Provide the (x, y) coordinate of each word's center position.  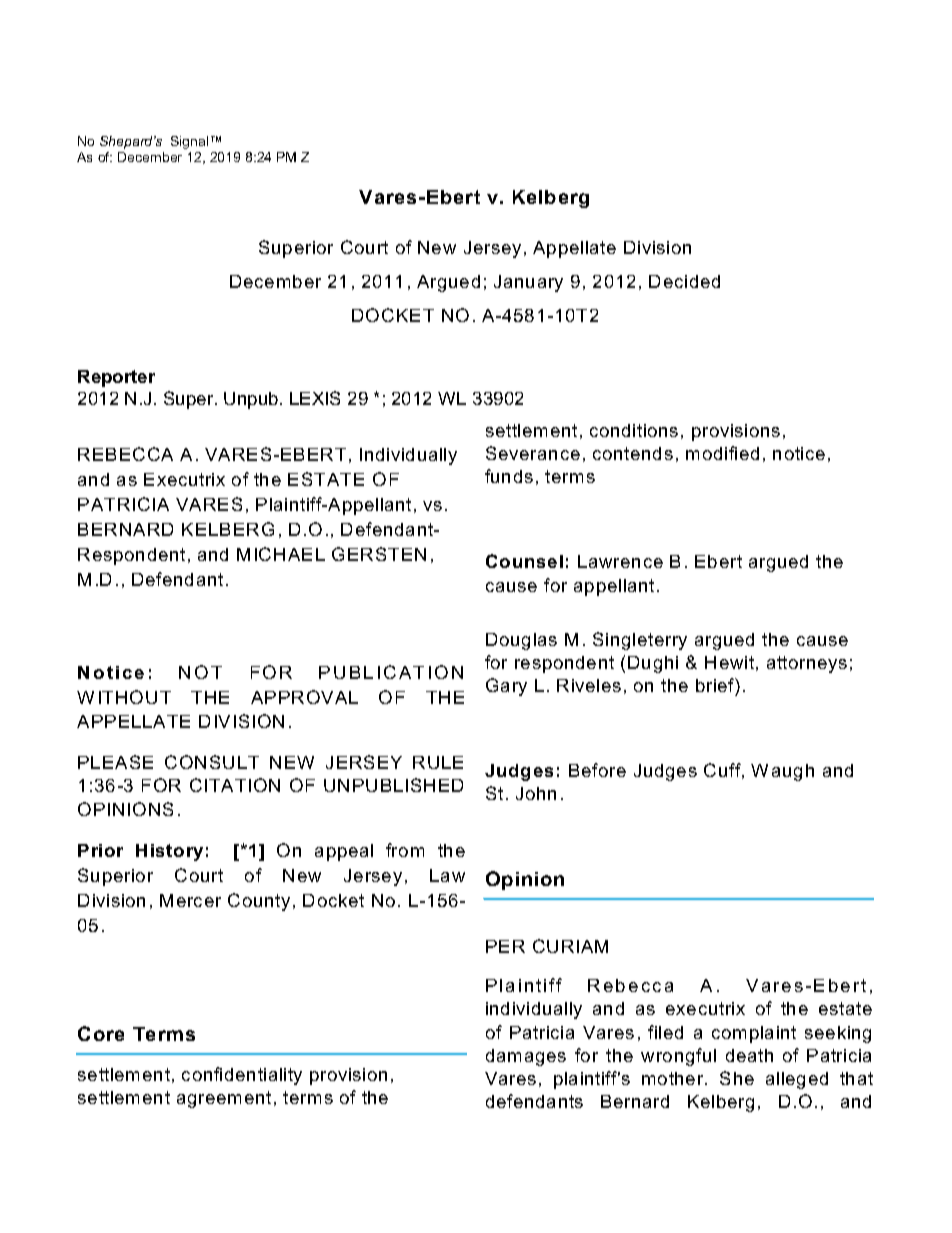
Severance (533, 453)
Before (597, 770)
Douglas (521, 641)
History (169, 852)
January (528, 283)
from (405, 850)
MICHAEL (281, 554)
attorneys (807, 664)
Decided (684, 281)
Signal (189, 142)
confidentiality (242, 1076)
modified (722, 453)
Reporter (116, 378)
